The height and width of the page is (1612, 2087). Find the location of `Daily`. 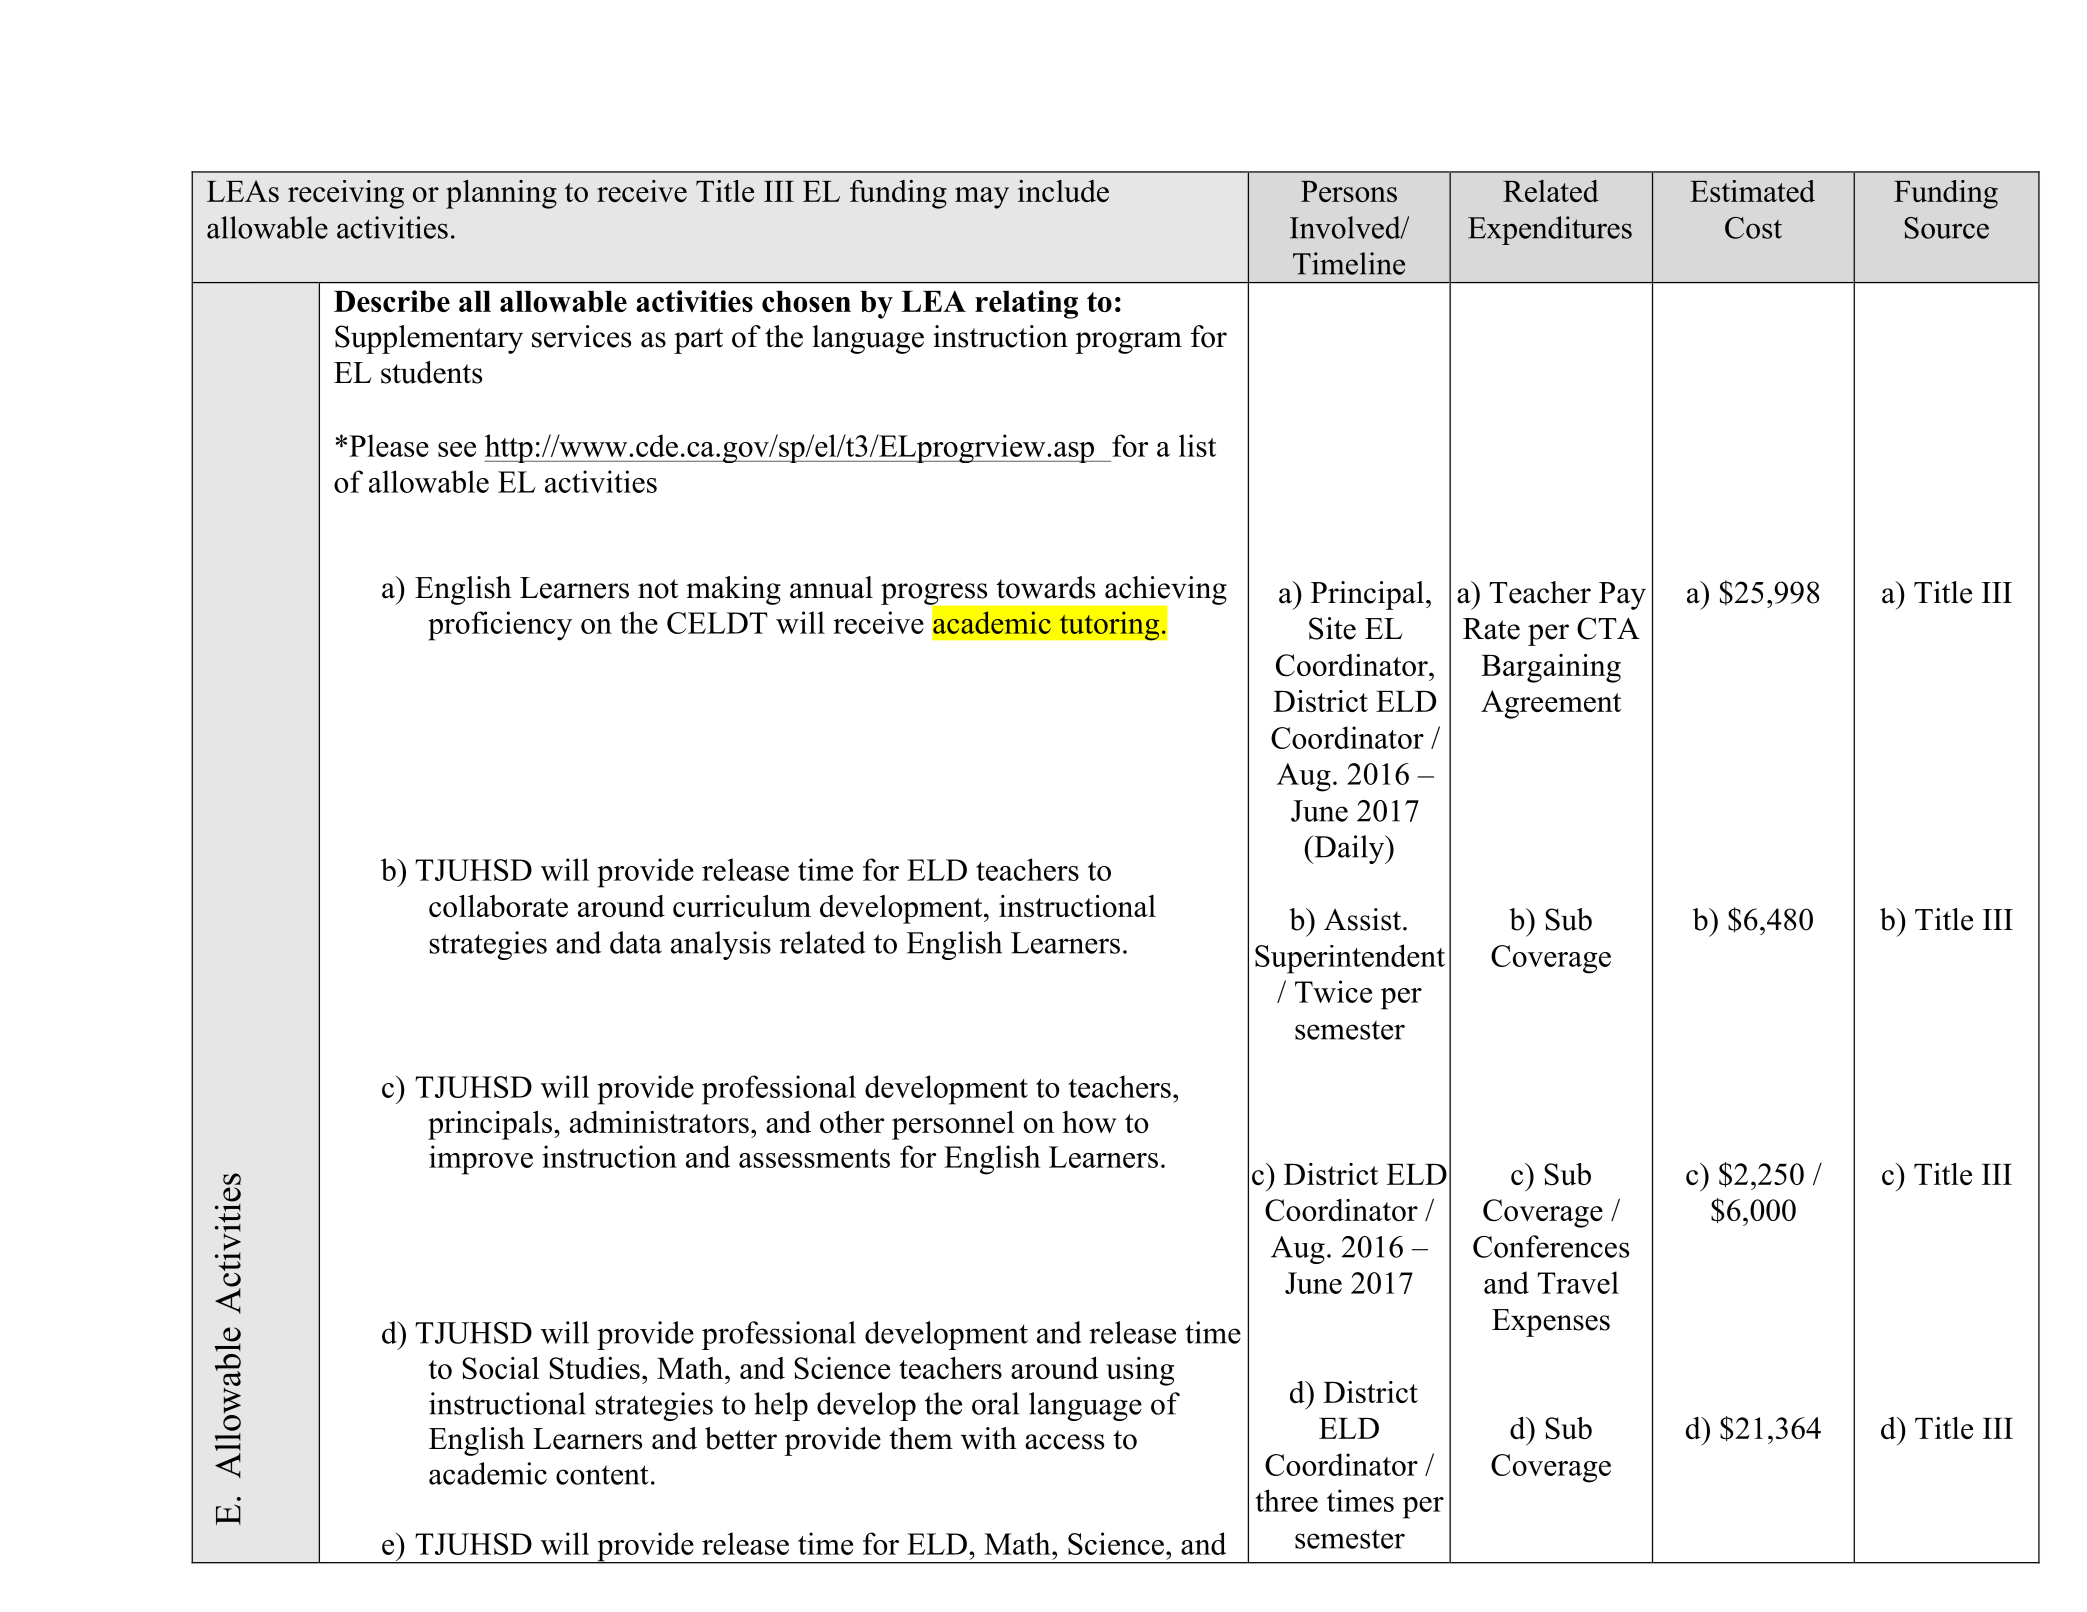

Daily is located at coordinates (1349, 849).
